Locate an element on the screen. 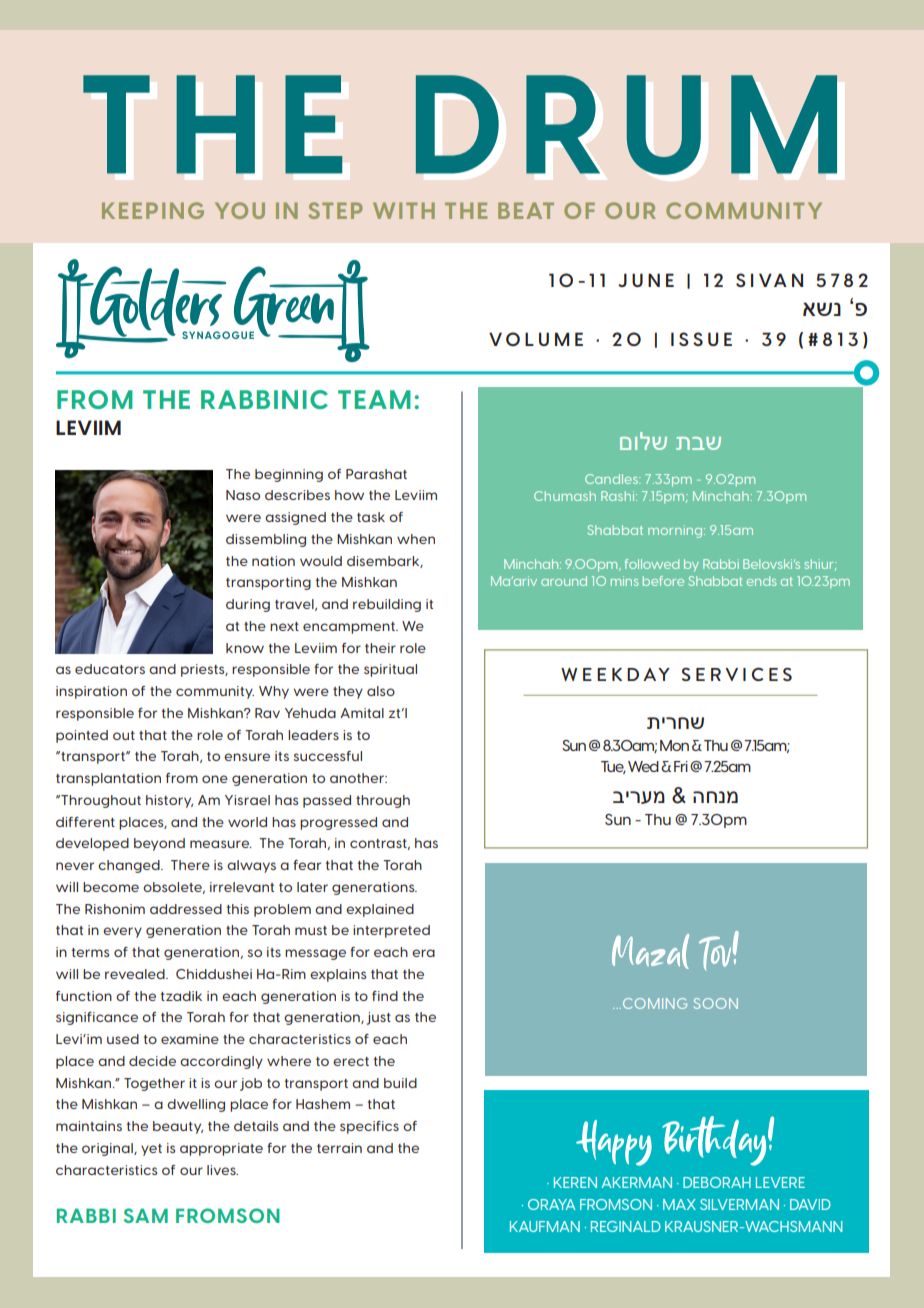  KEEPING is located at coordinates (153, 210).
